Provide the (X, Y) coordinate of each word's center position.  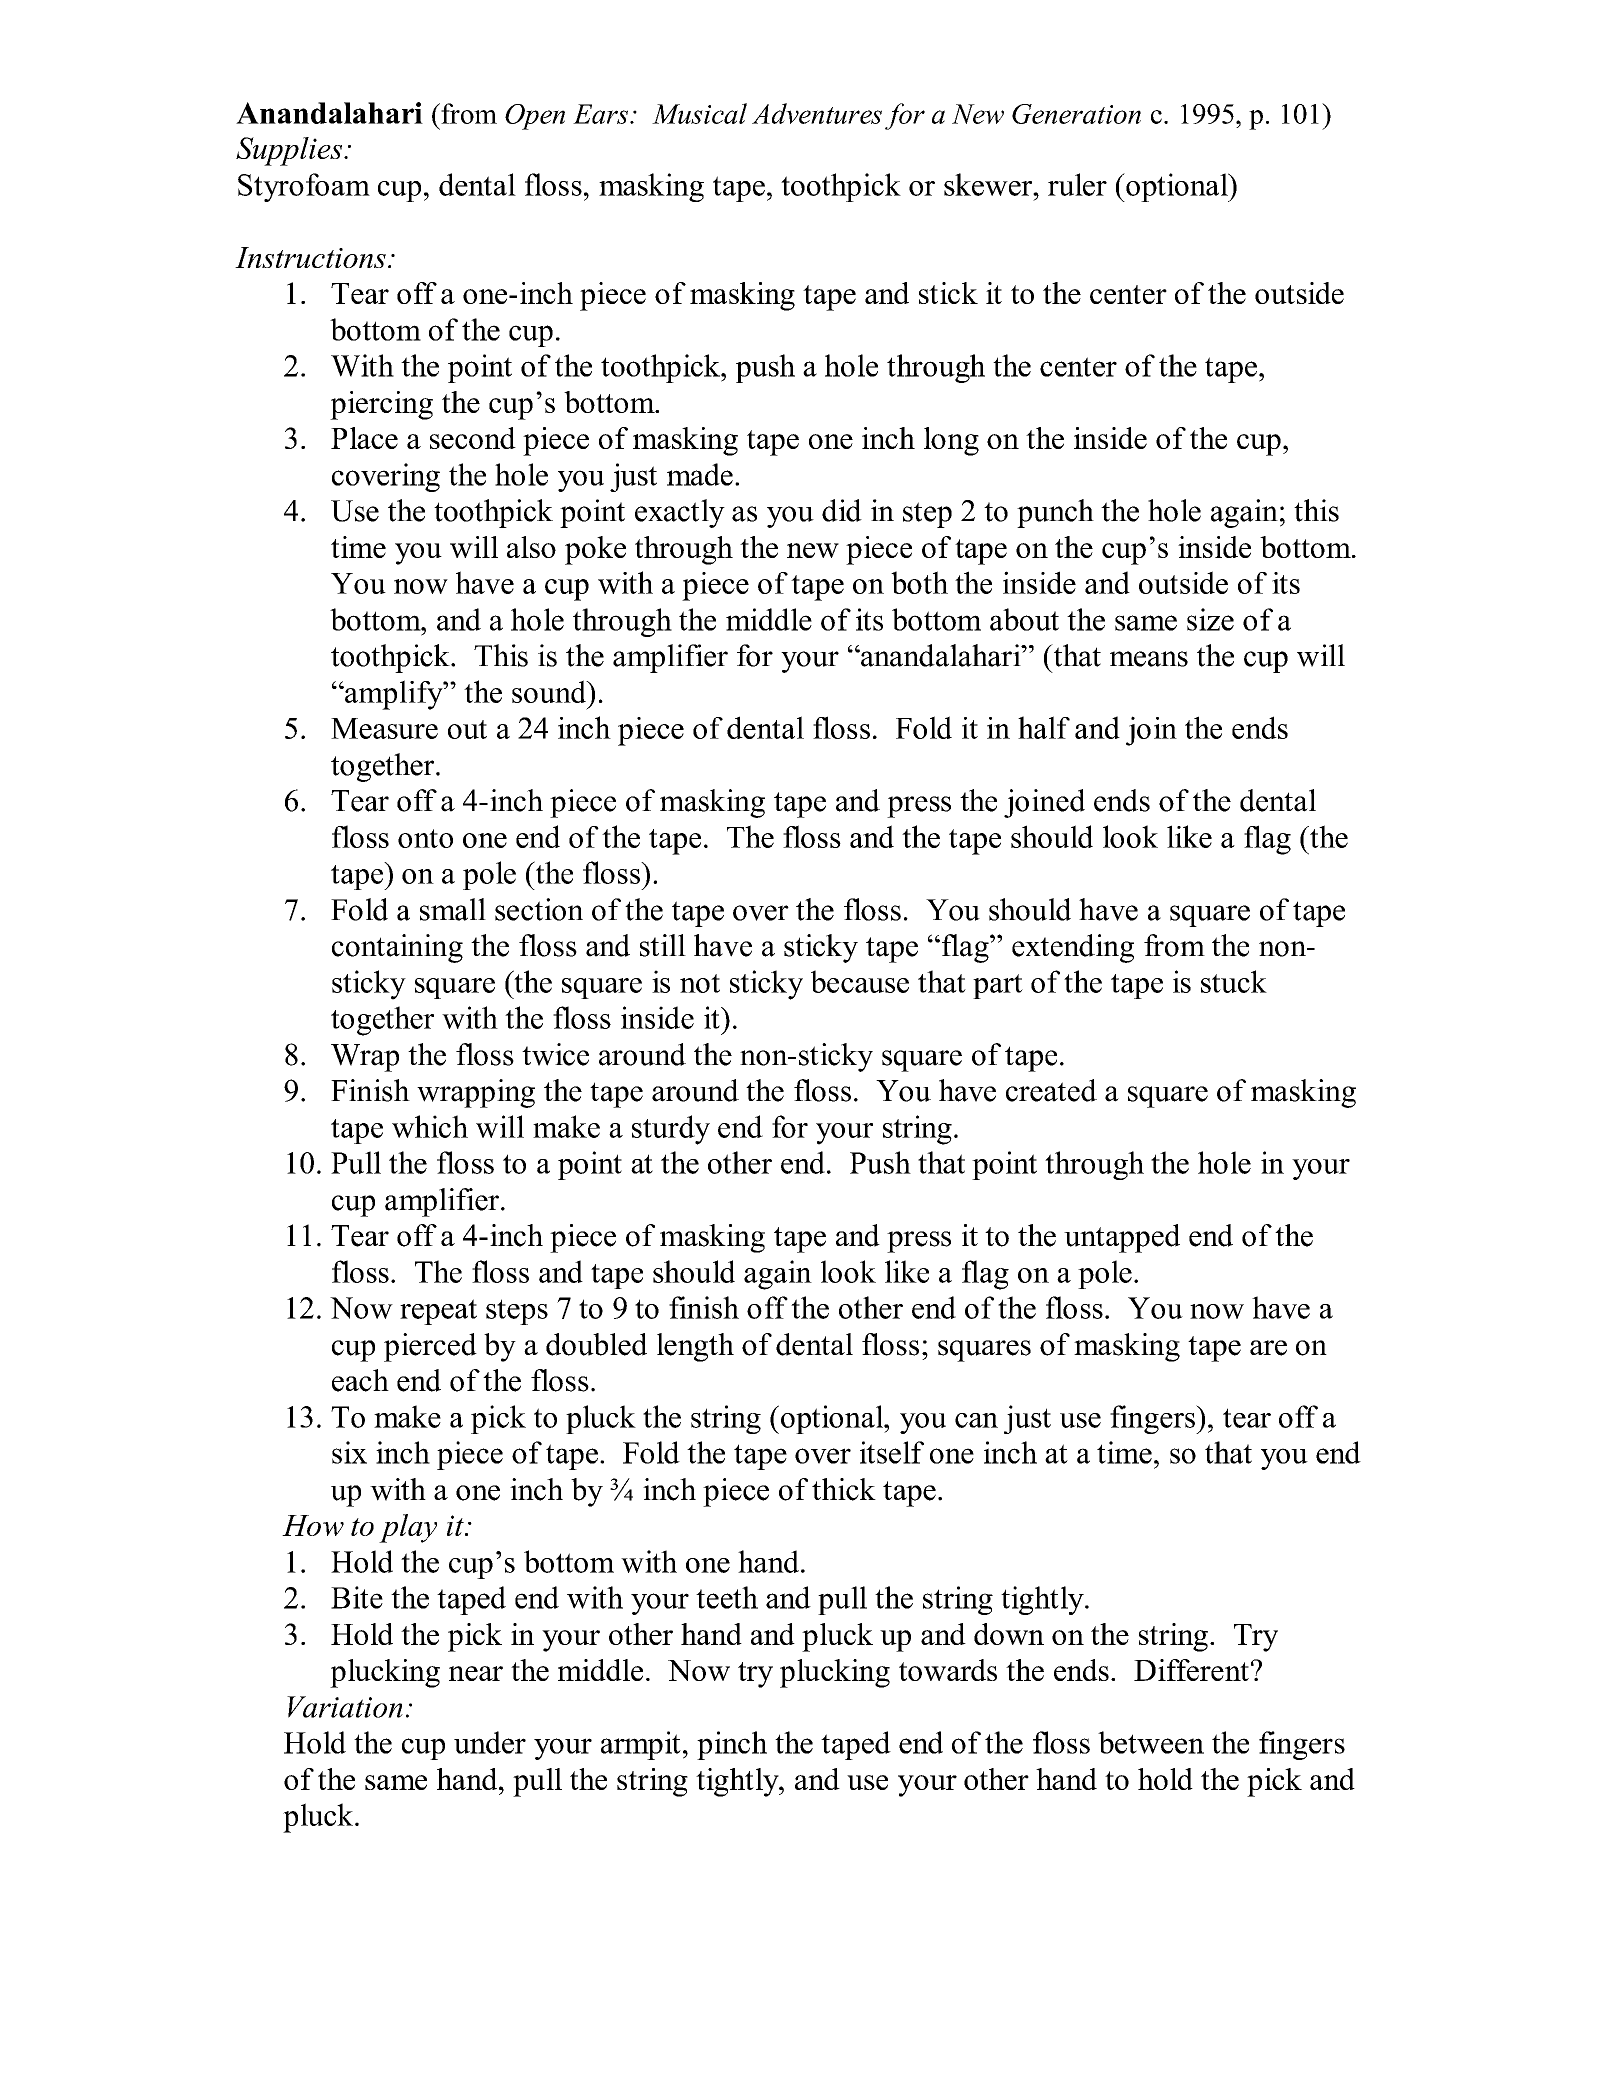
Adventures (817, 113)
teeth (727, 1597)
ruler (1077, 184)
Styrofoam (304, 187)
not (700, 983)
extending (1073, 948)
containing (397, 948)
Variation (345, 1707)
